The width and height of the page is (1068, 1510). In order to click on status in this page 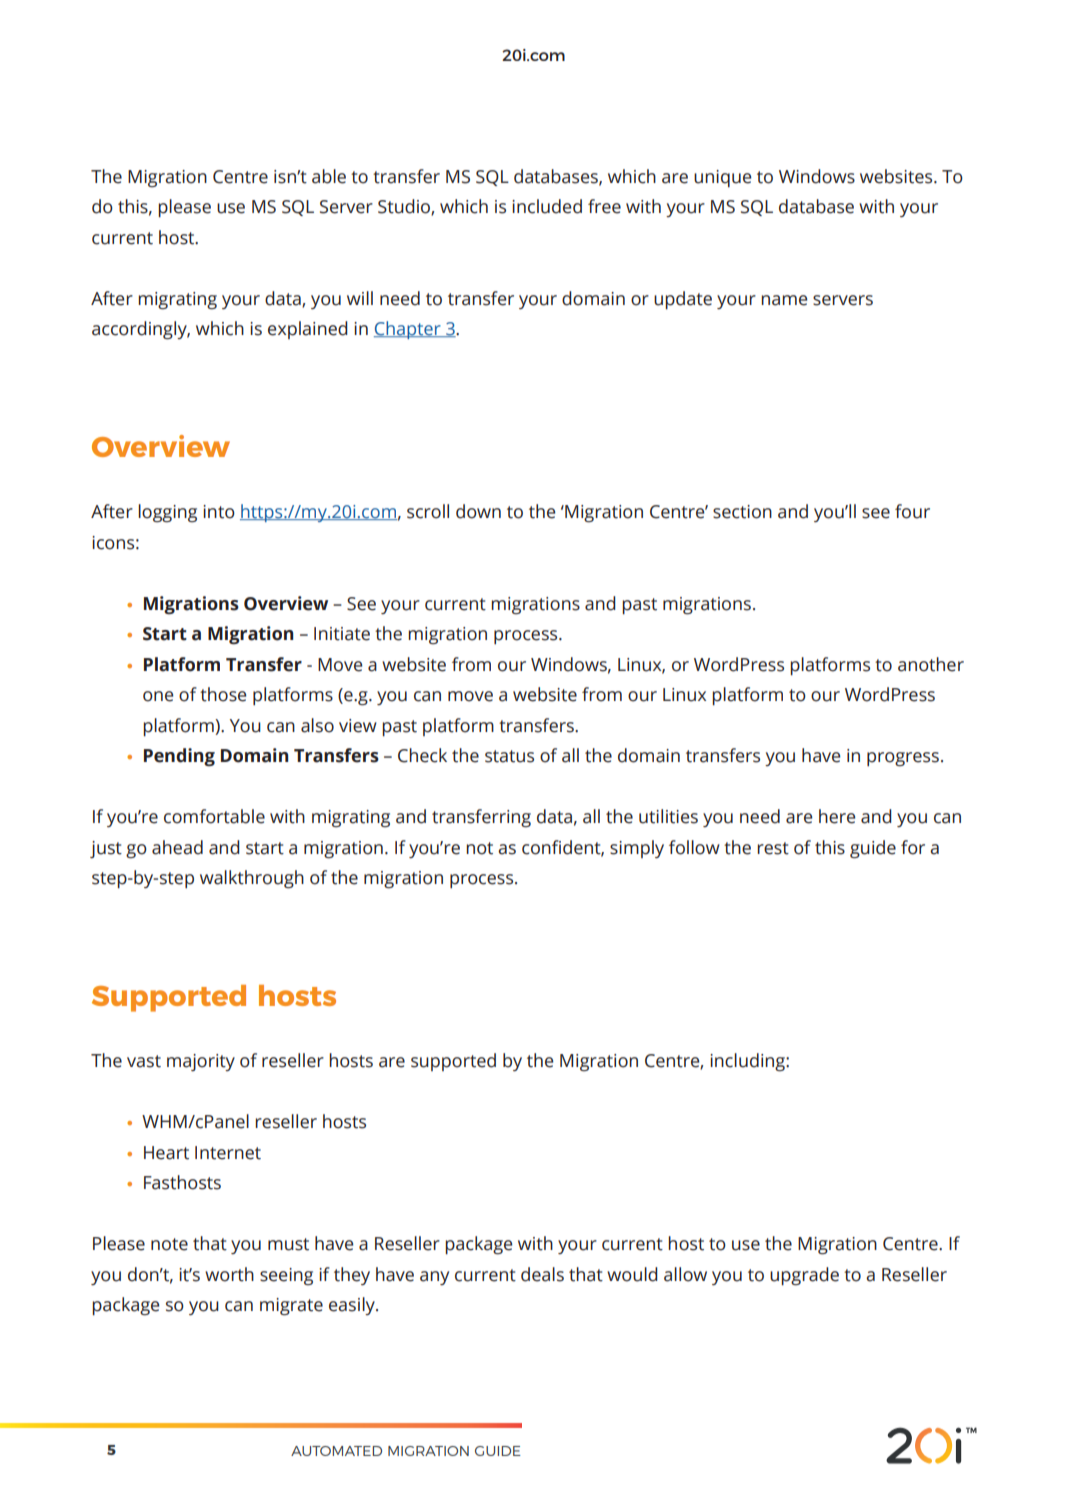, I will do `click(509, 756)`.
